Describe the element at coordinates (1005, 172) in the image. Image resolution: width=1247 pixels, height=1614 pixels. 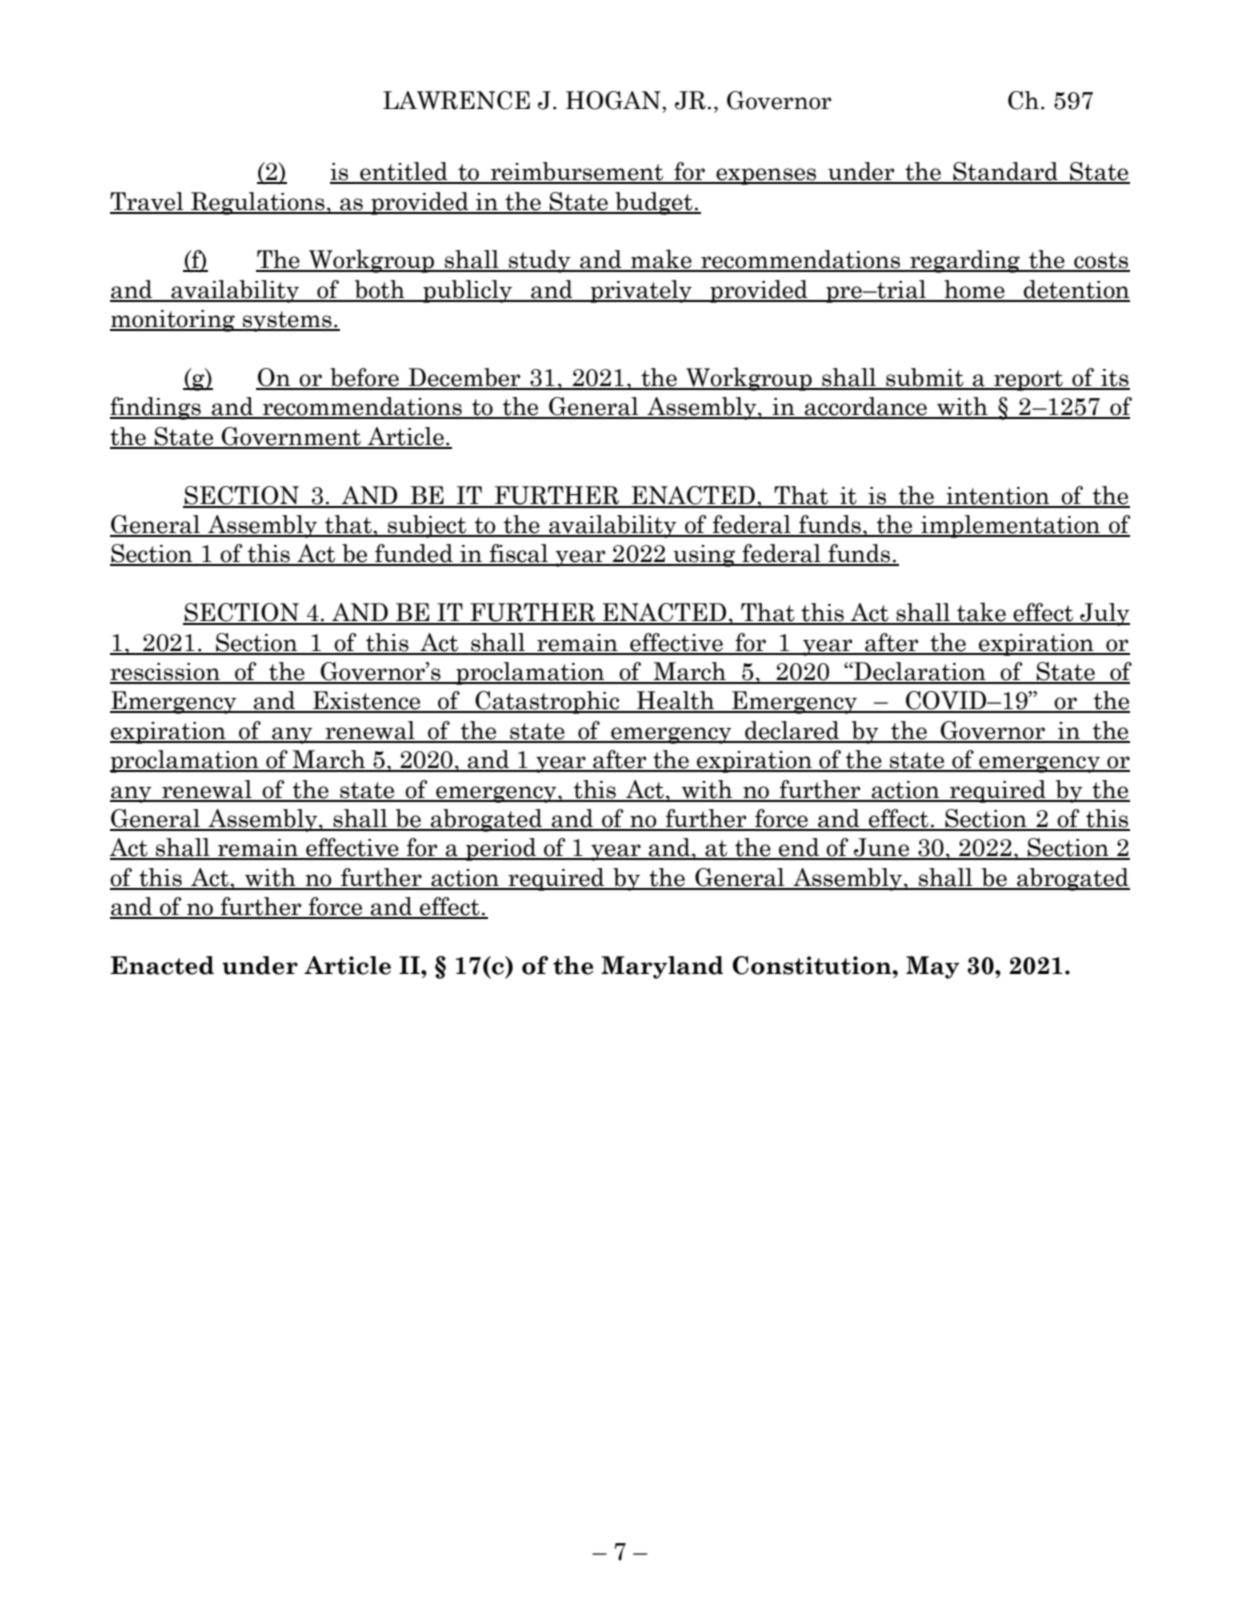
I see `Standard` at that location.
